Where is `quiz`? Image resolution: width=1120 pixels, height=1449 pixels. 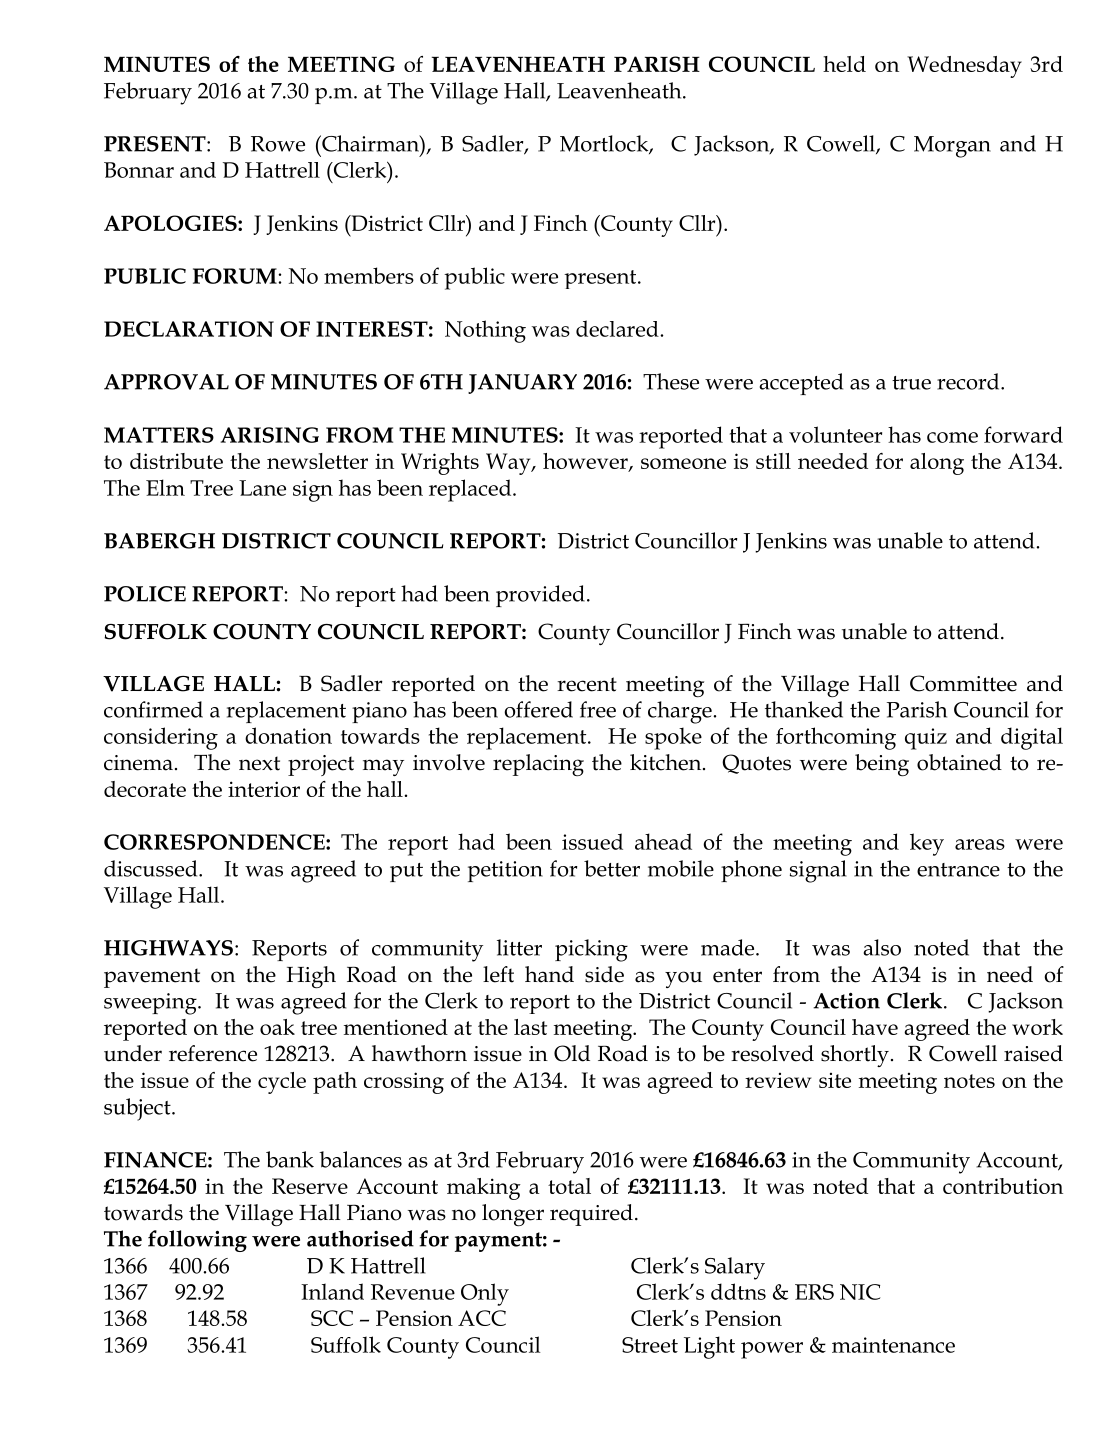 quiz is located at coordinates (926, 739).
